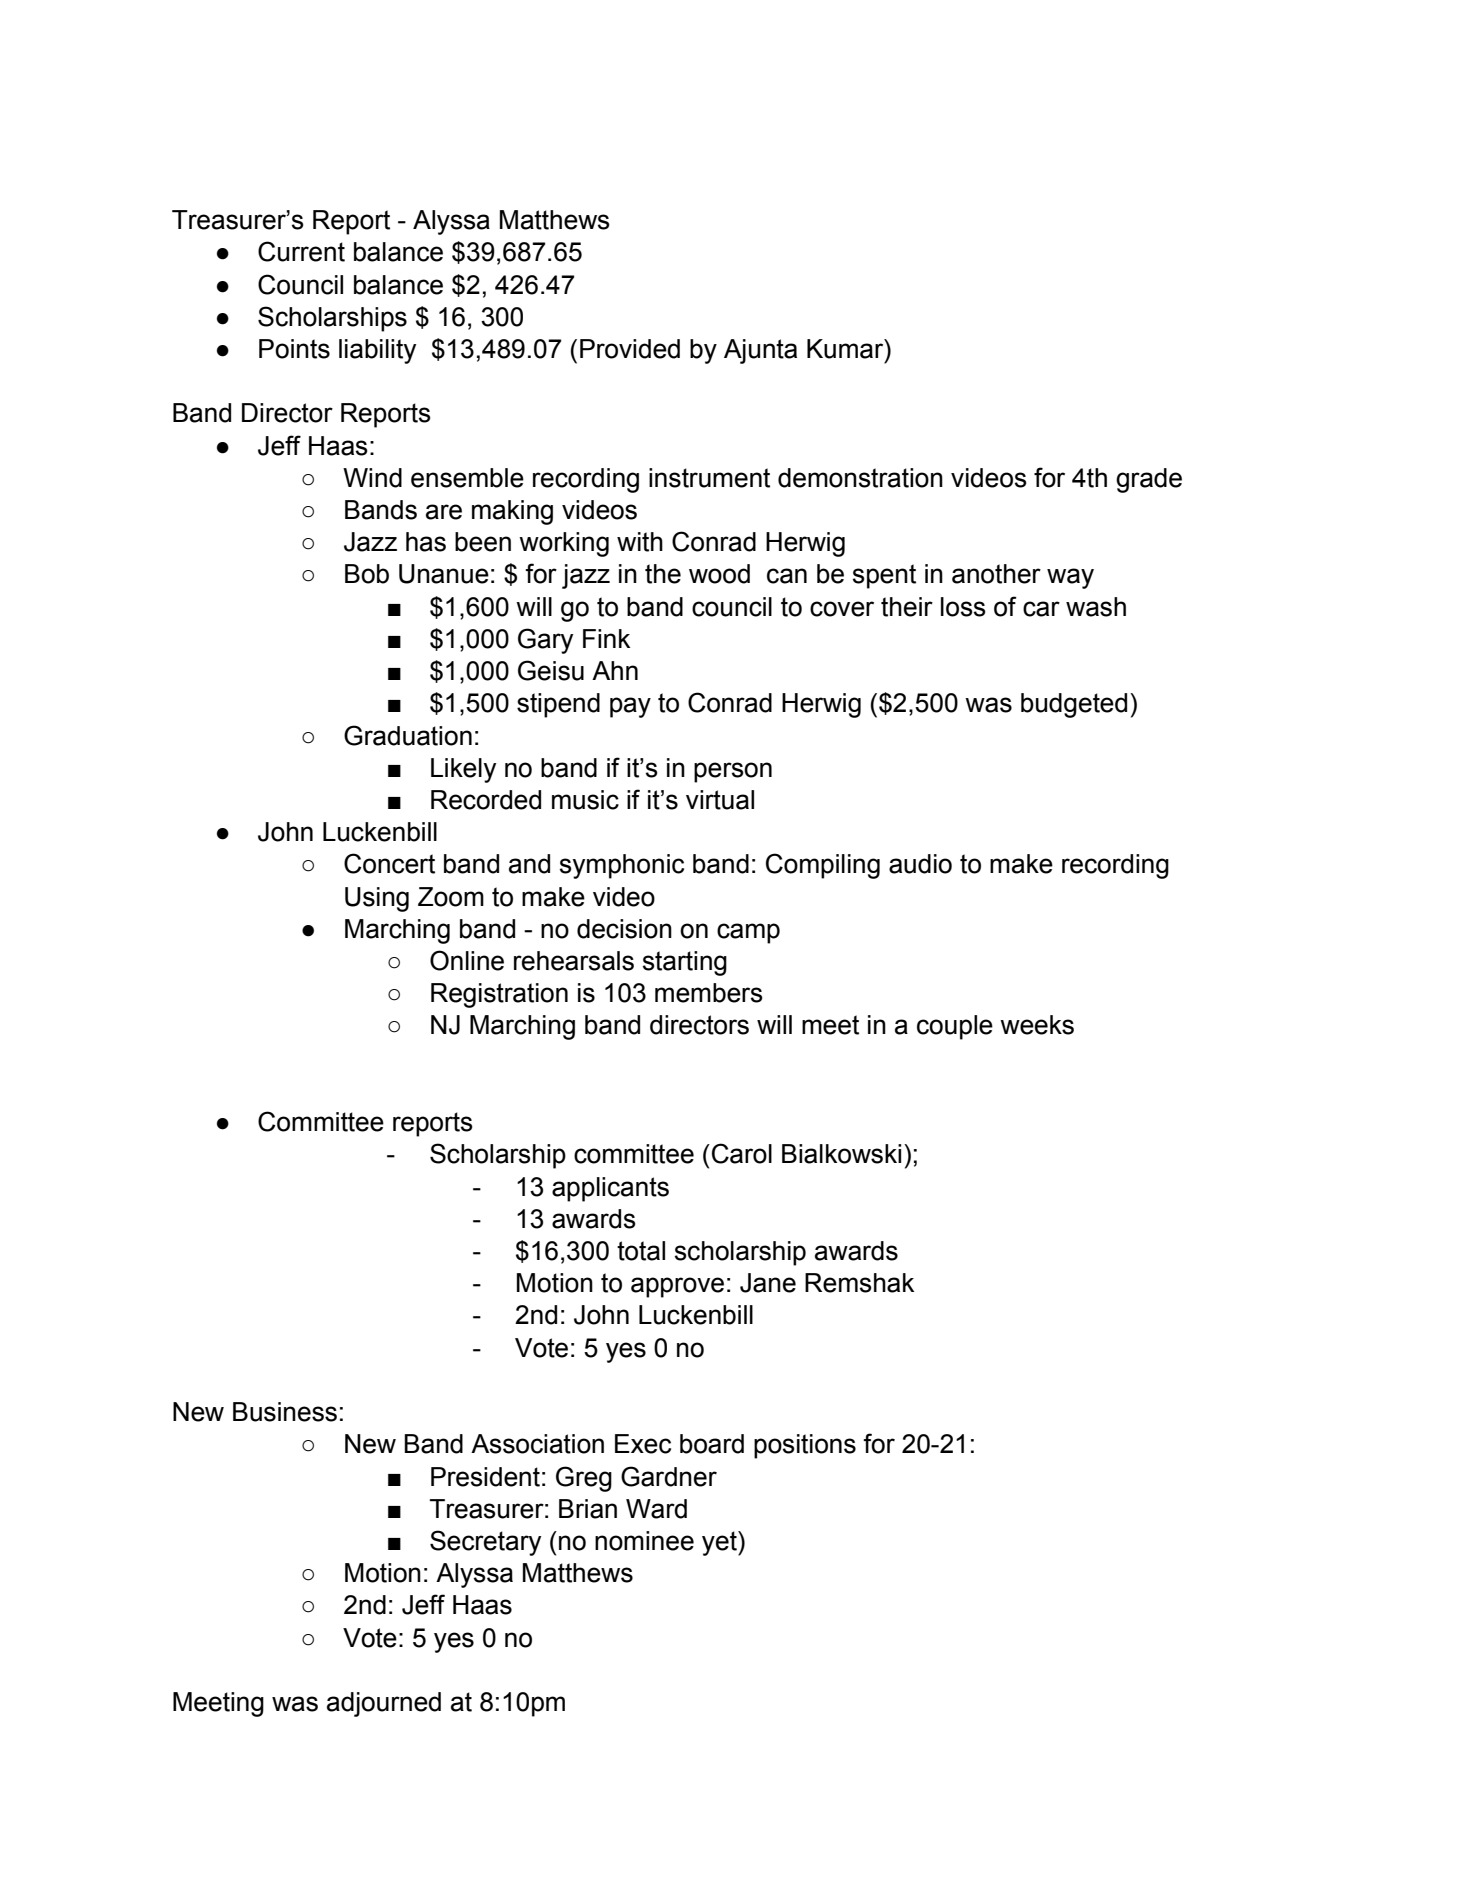 This document has height=1890, width=1460. I want to click on weeks, so click(1037, 1025).
